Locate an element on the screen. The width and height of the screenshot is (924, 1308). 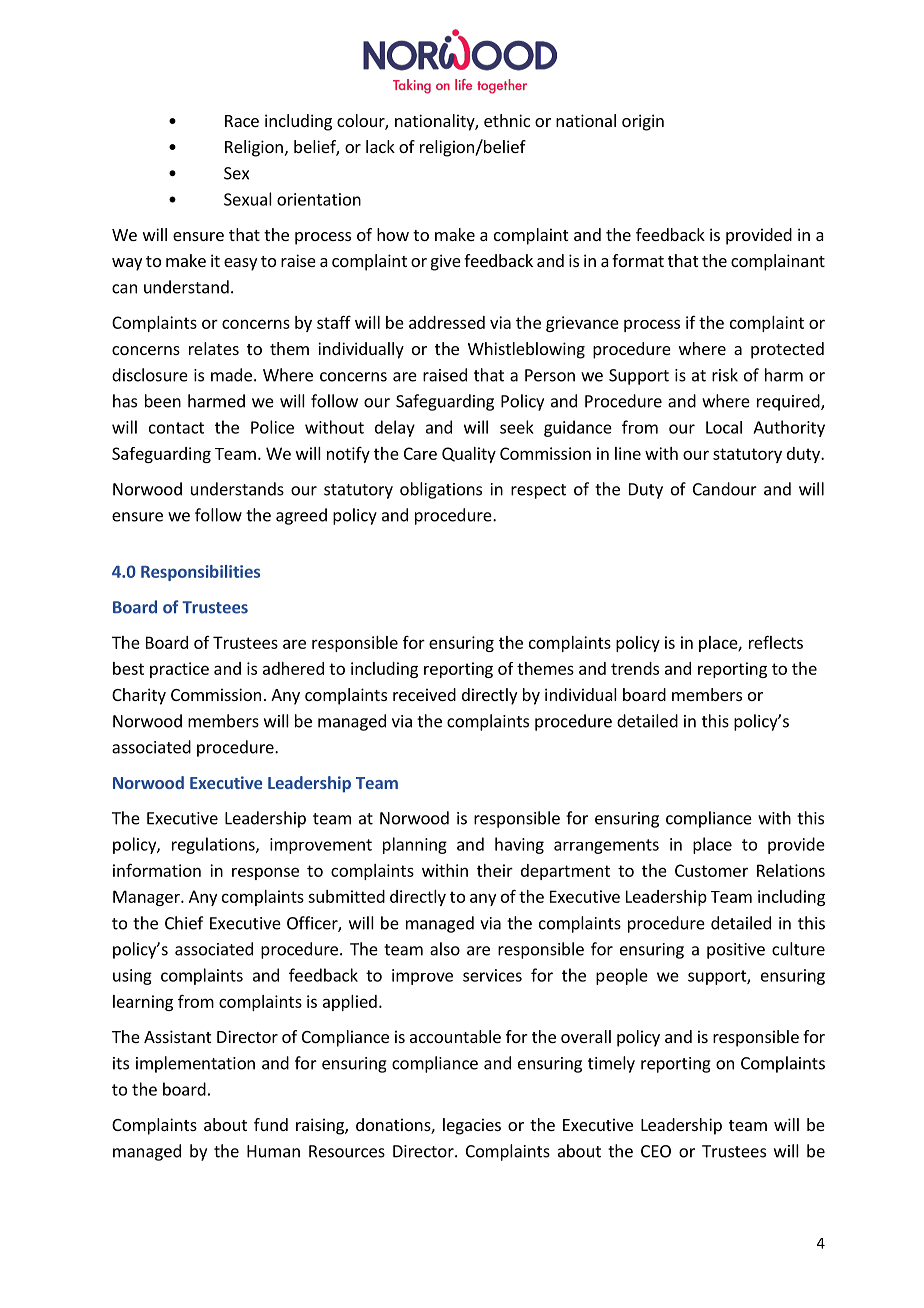
Quality is located at coordinates (469, 455).
